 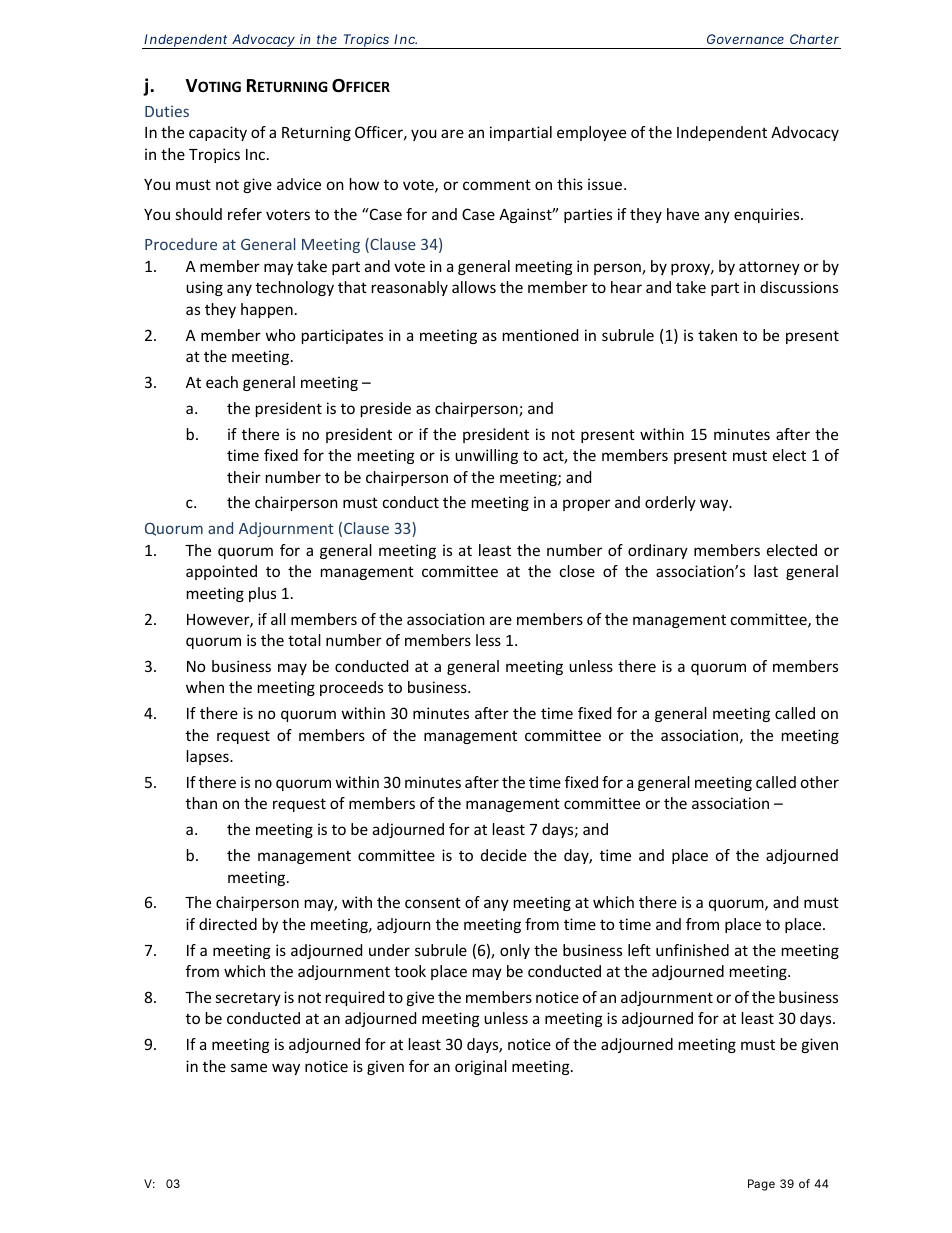 I want to click on capacity, so click(x=218, y=133).
